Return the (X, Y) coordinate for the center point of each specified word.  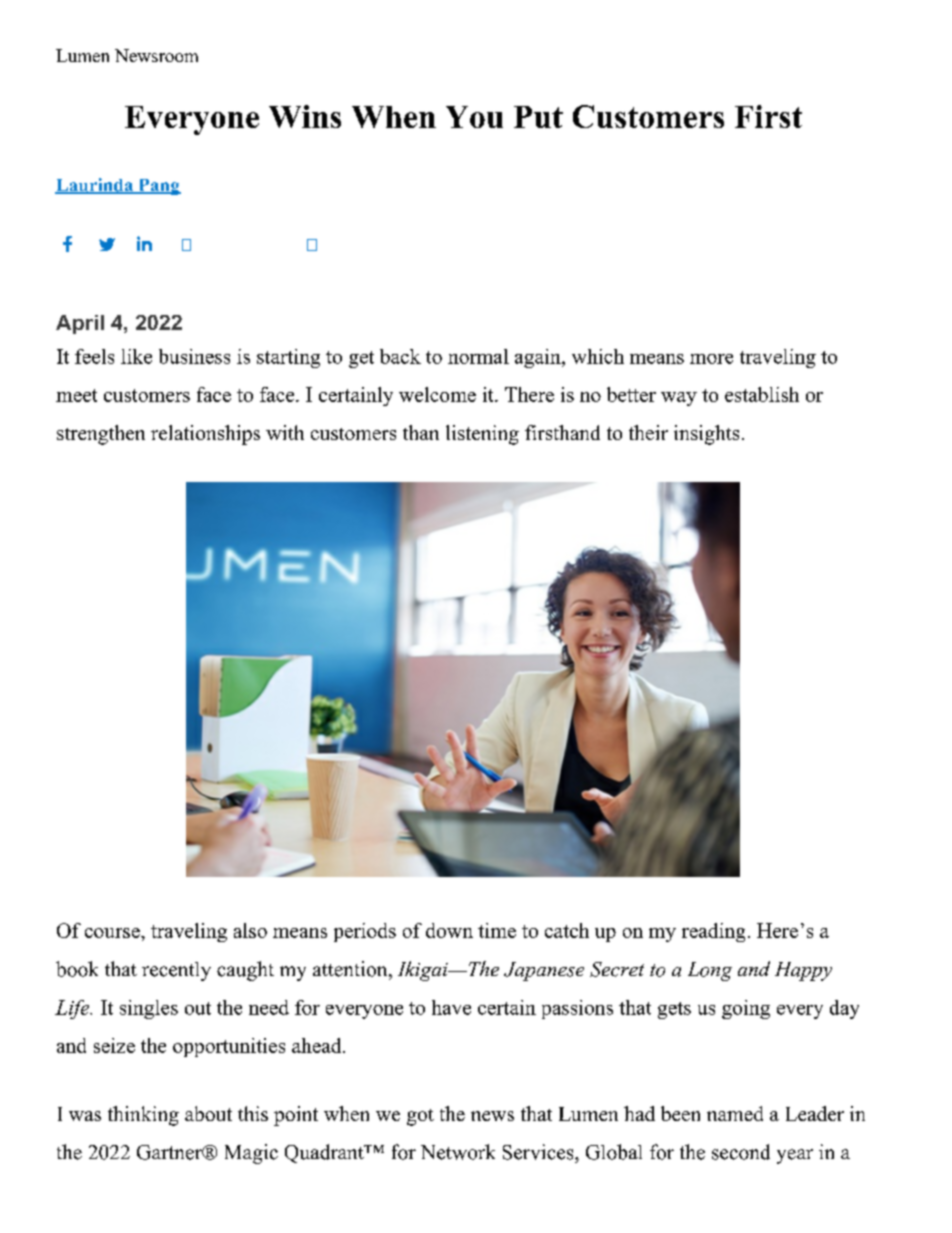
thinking (143, 1116)
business (194, 356)
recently (176, 971)
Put (538, 117)
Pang (158, 187)
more (711, 359)
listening (482, 435)
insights (706, 435)
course (113, 933)
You (474, 117)
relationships (205, 435)
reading (713, 932)
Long (710, 971)
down (449, 930)
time (497, 930)
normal (478, 356)
